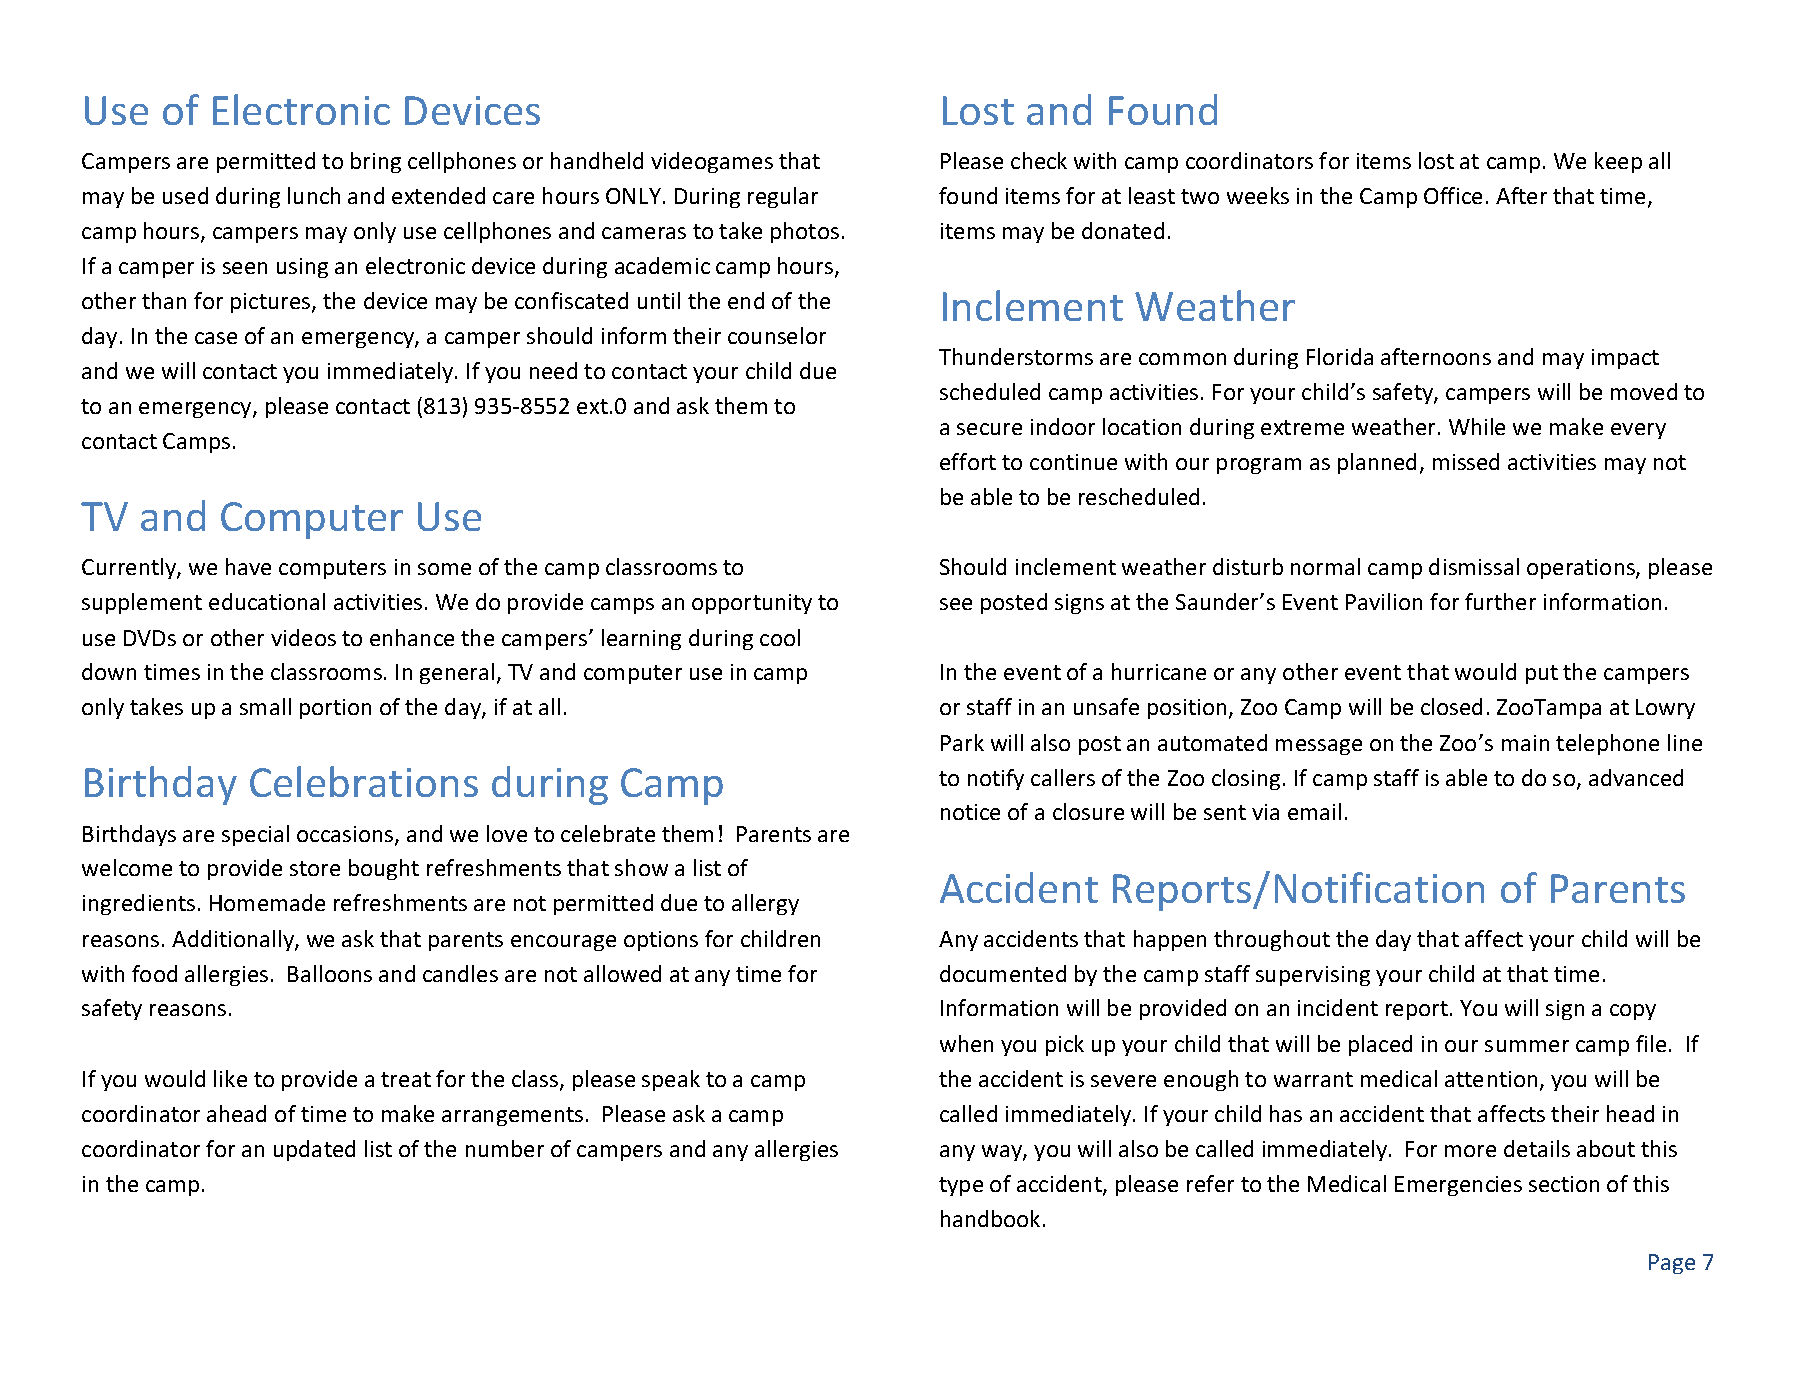  Describe the element at coordinates (1453, 195) in the image. I see `Office` at that location.
